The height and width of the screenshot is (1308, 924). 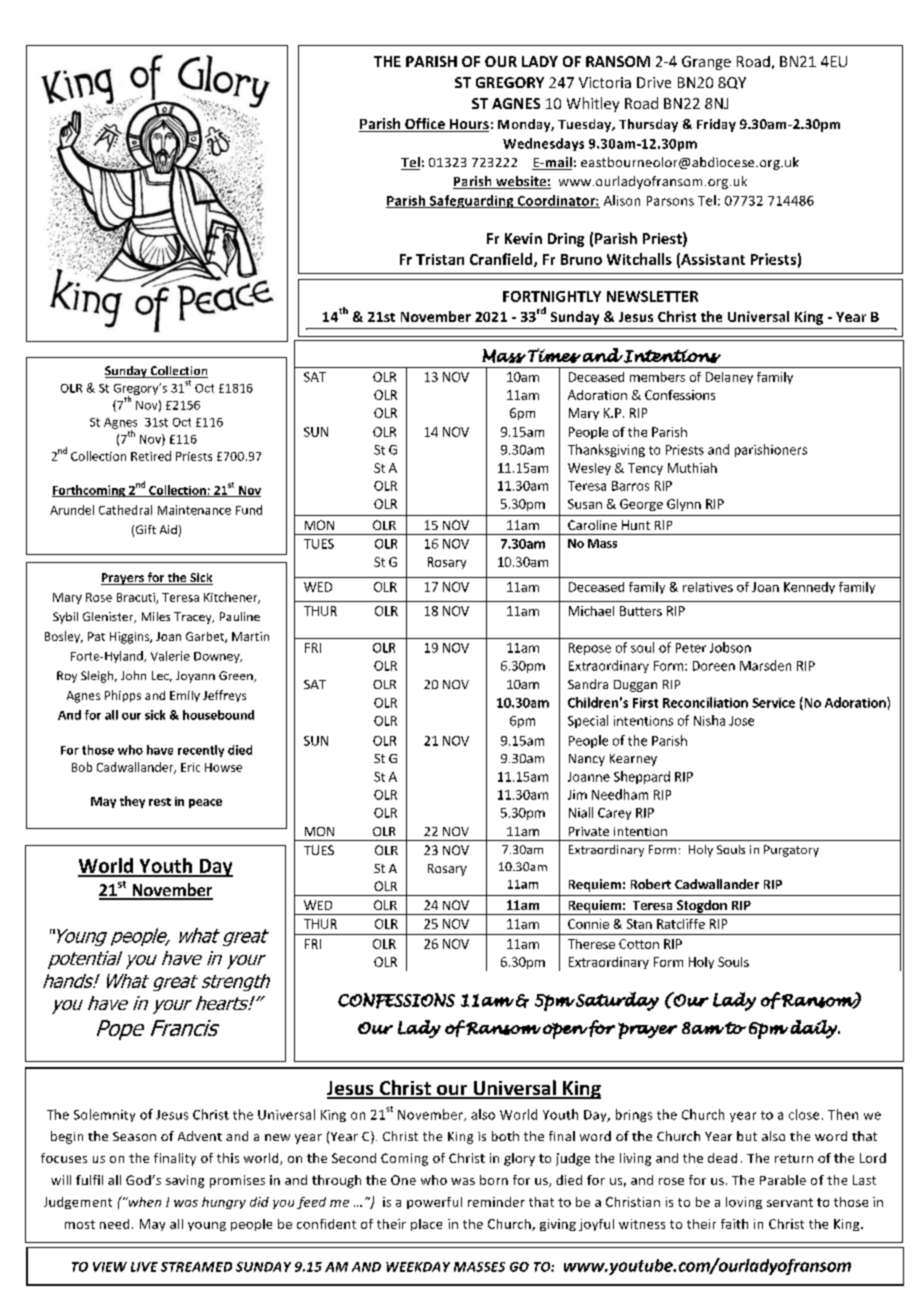 I want to click on Marsden, so click(x=765, y=665).
